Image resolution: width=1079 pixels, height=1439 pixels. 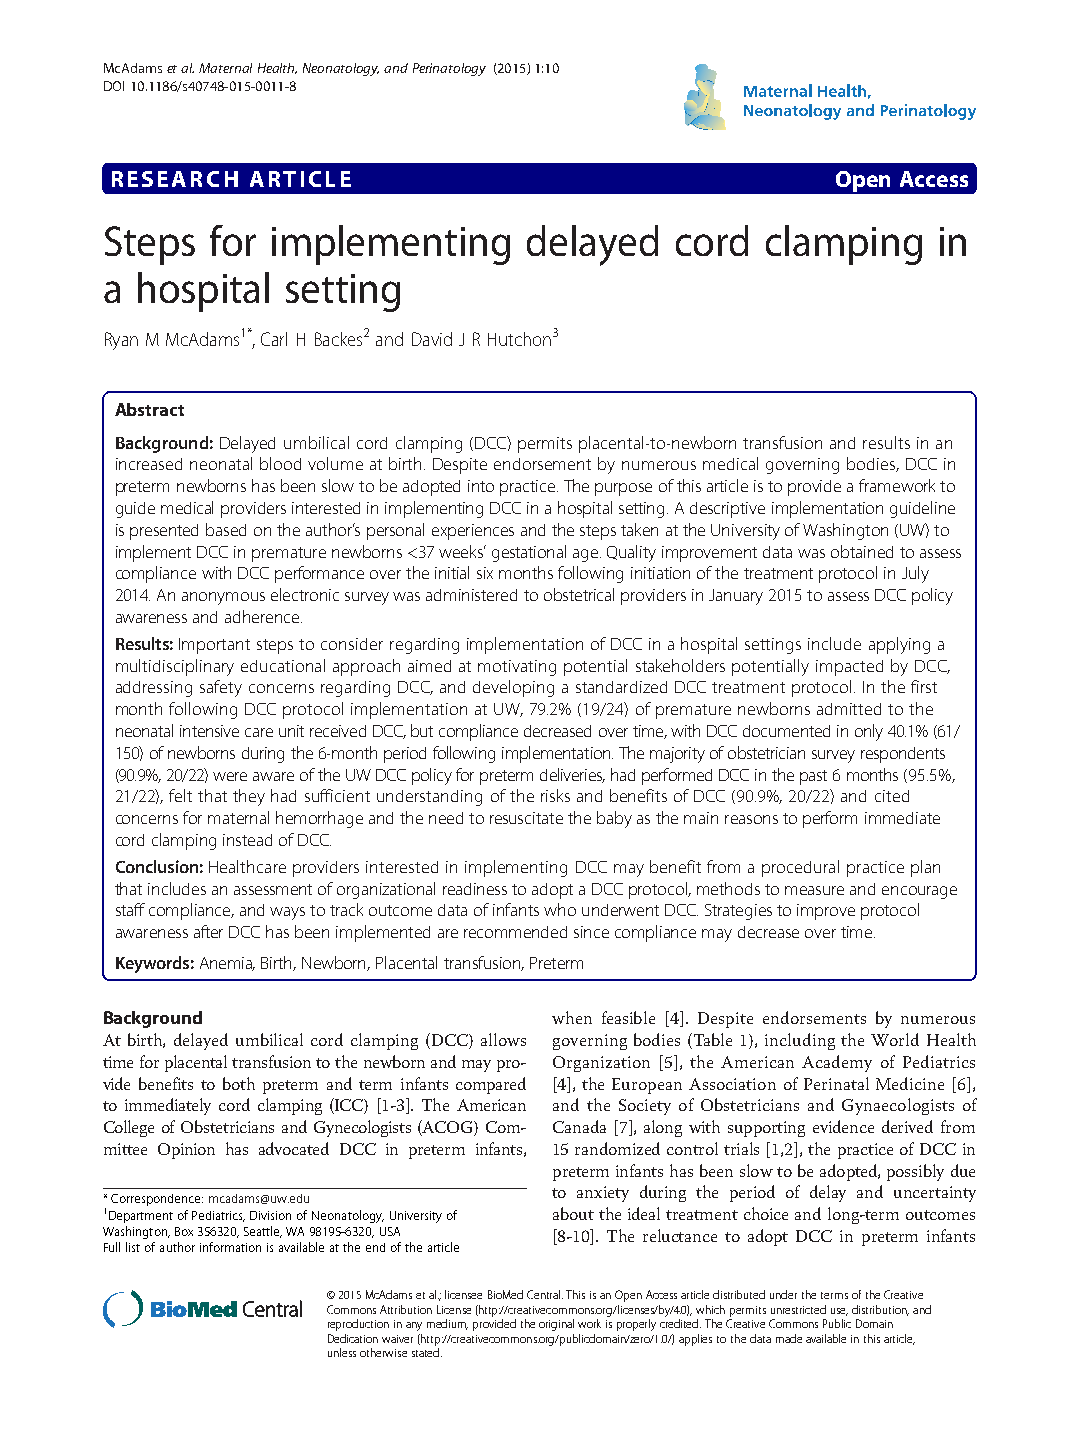 What do you see at coordinates (727, 510) in the document?
I see `descriptive` at bounding box center [727, 510].
